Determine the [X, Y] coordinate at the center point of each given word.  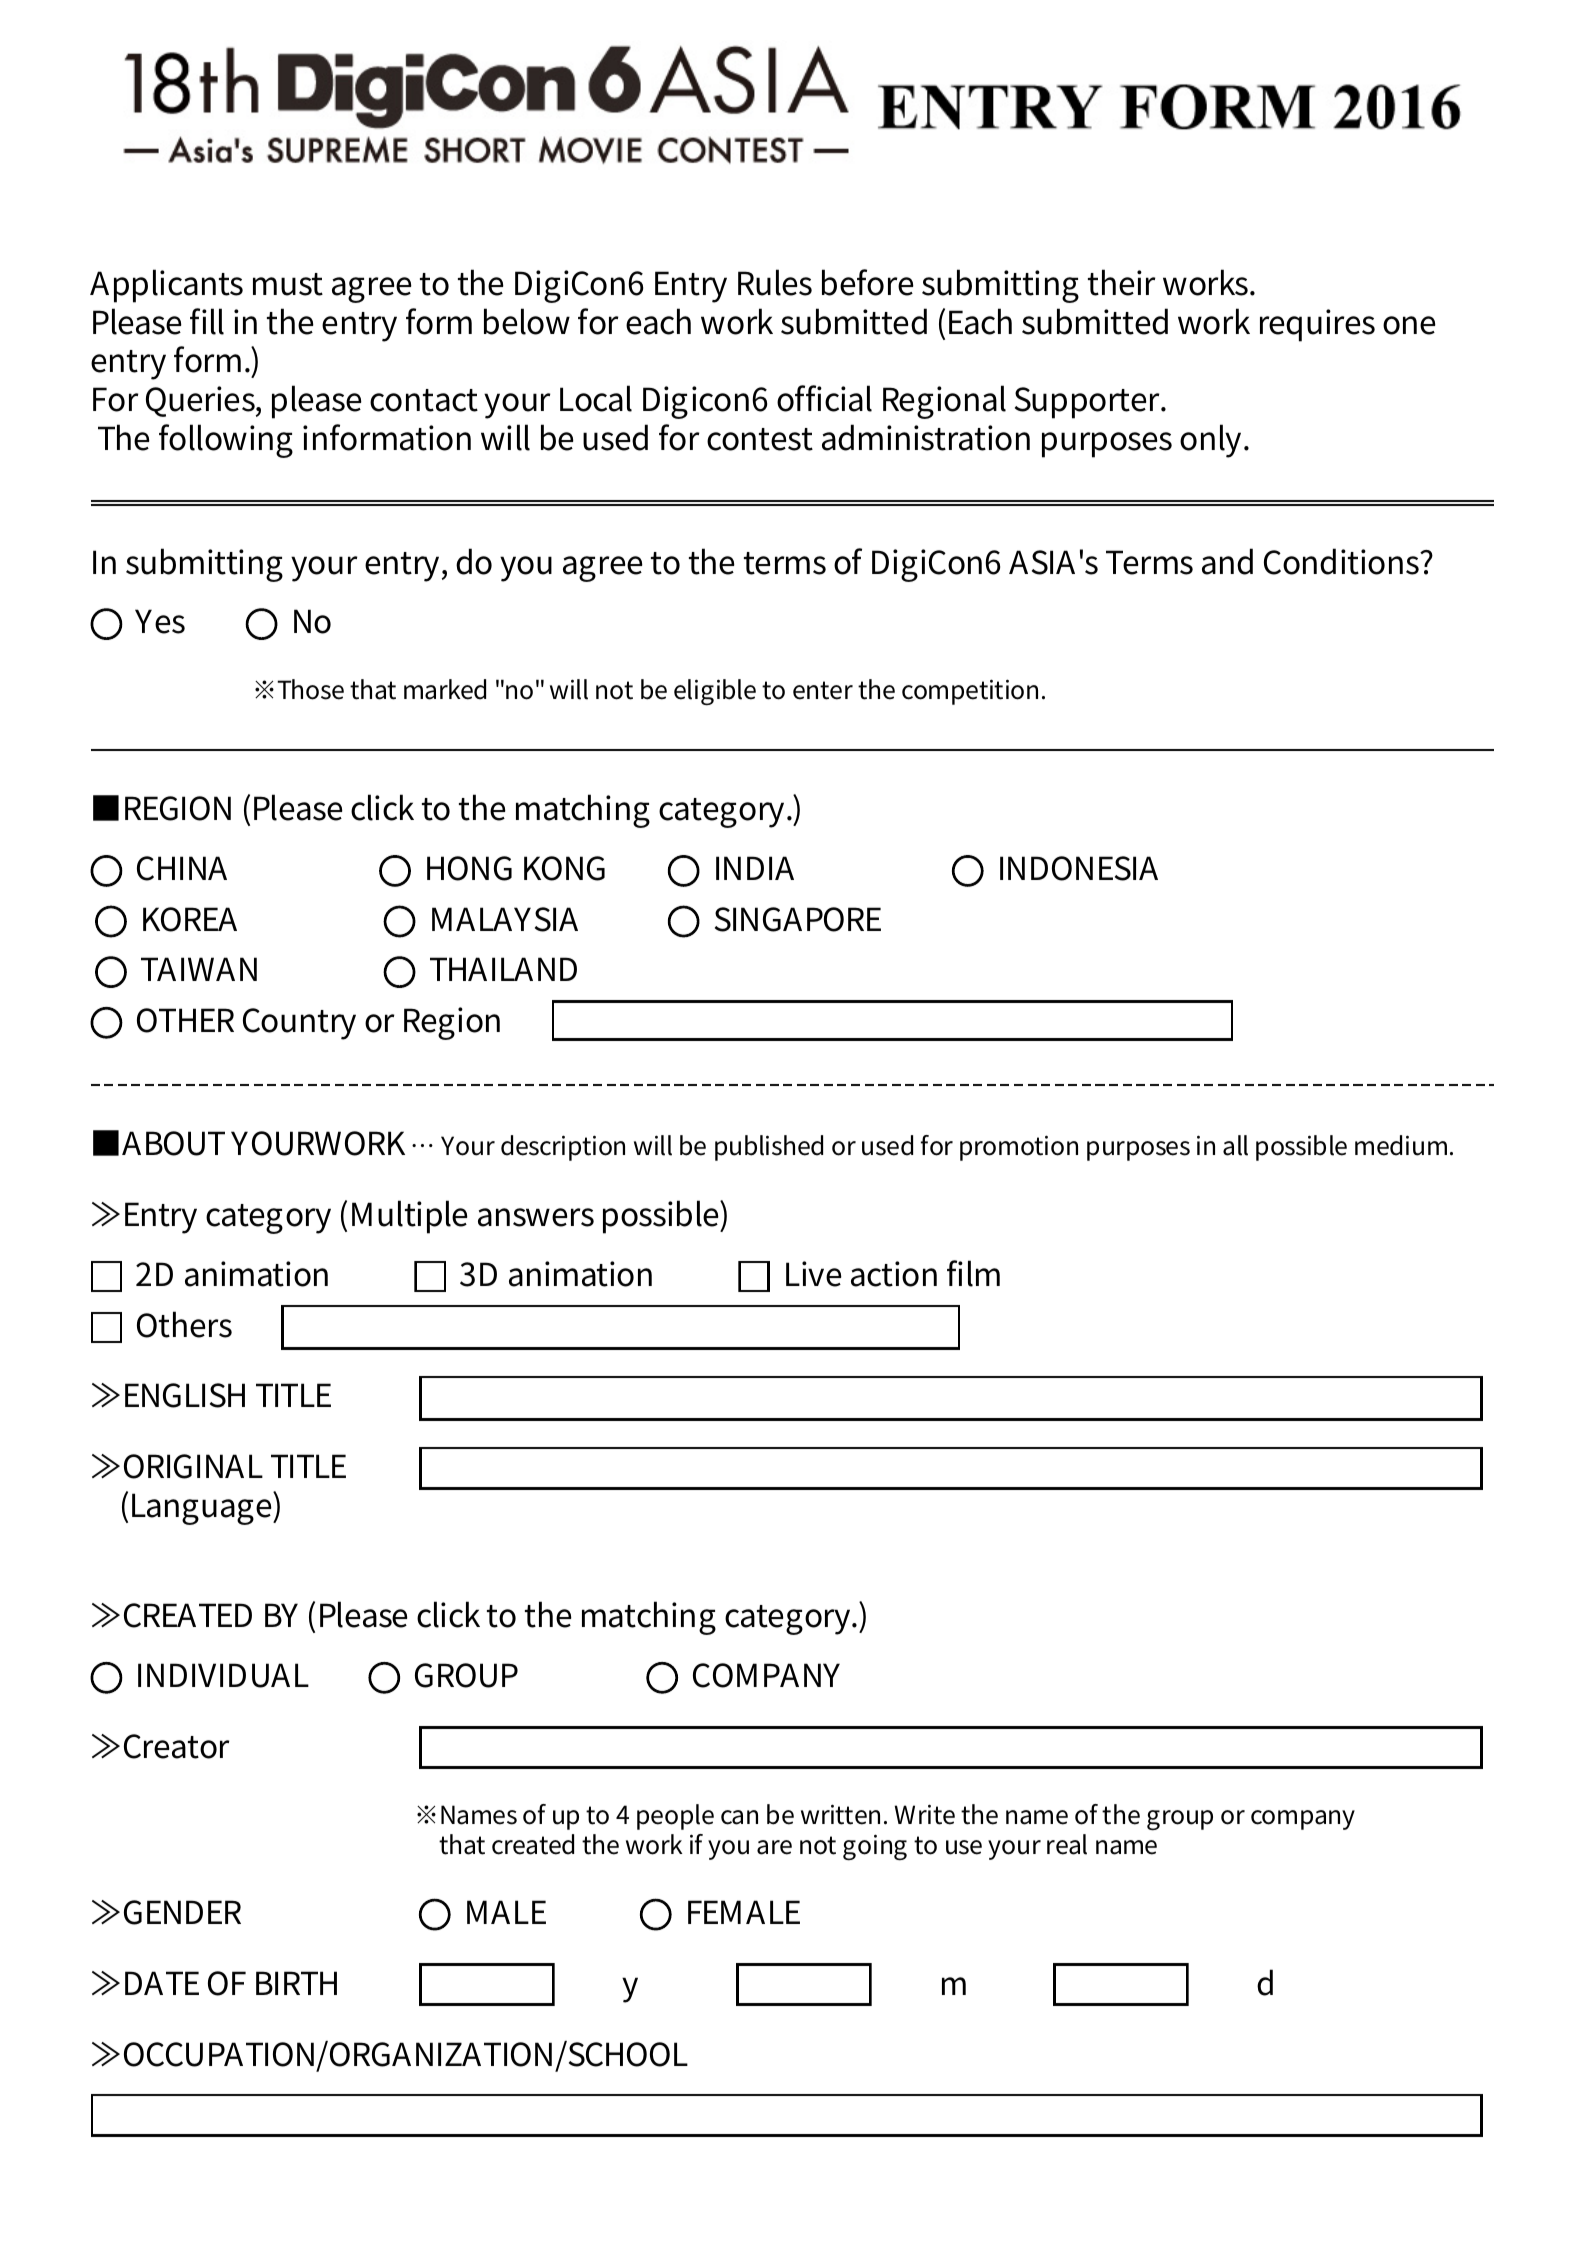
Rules [775, 282]
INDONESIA [1079, 868]
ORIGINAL [193, 1466]
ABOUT [173, 1143]
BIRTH [296, 1983]
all [1235, 1145]
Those [310, 689]
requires [1317, 325]
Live [814, 1274]
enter [823, 690]
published [769, 1148]
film [973, 1273]
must [288, 284]
